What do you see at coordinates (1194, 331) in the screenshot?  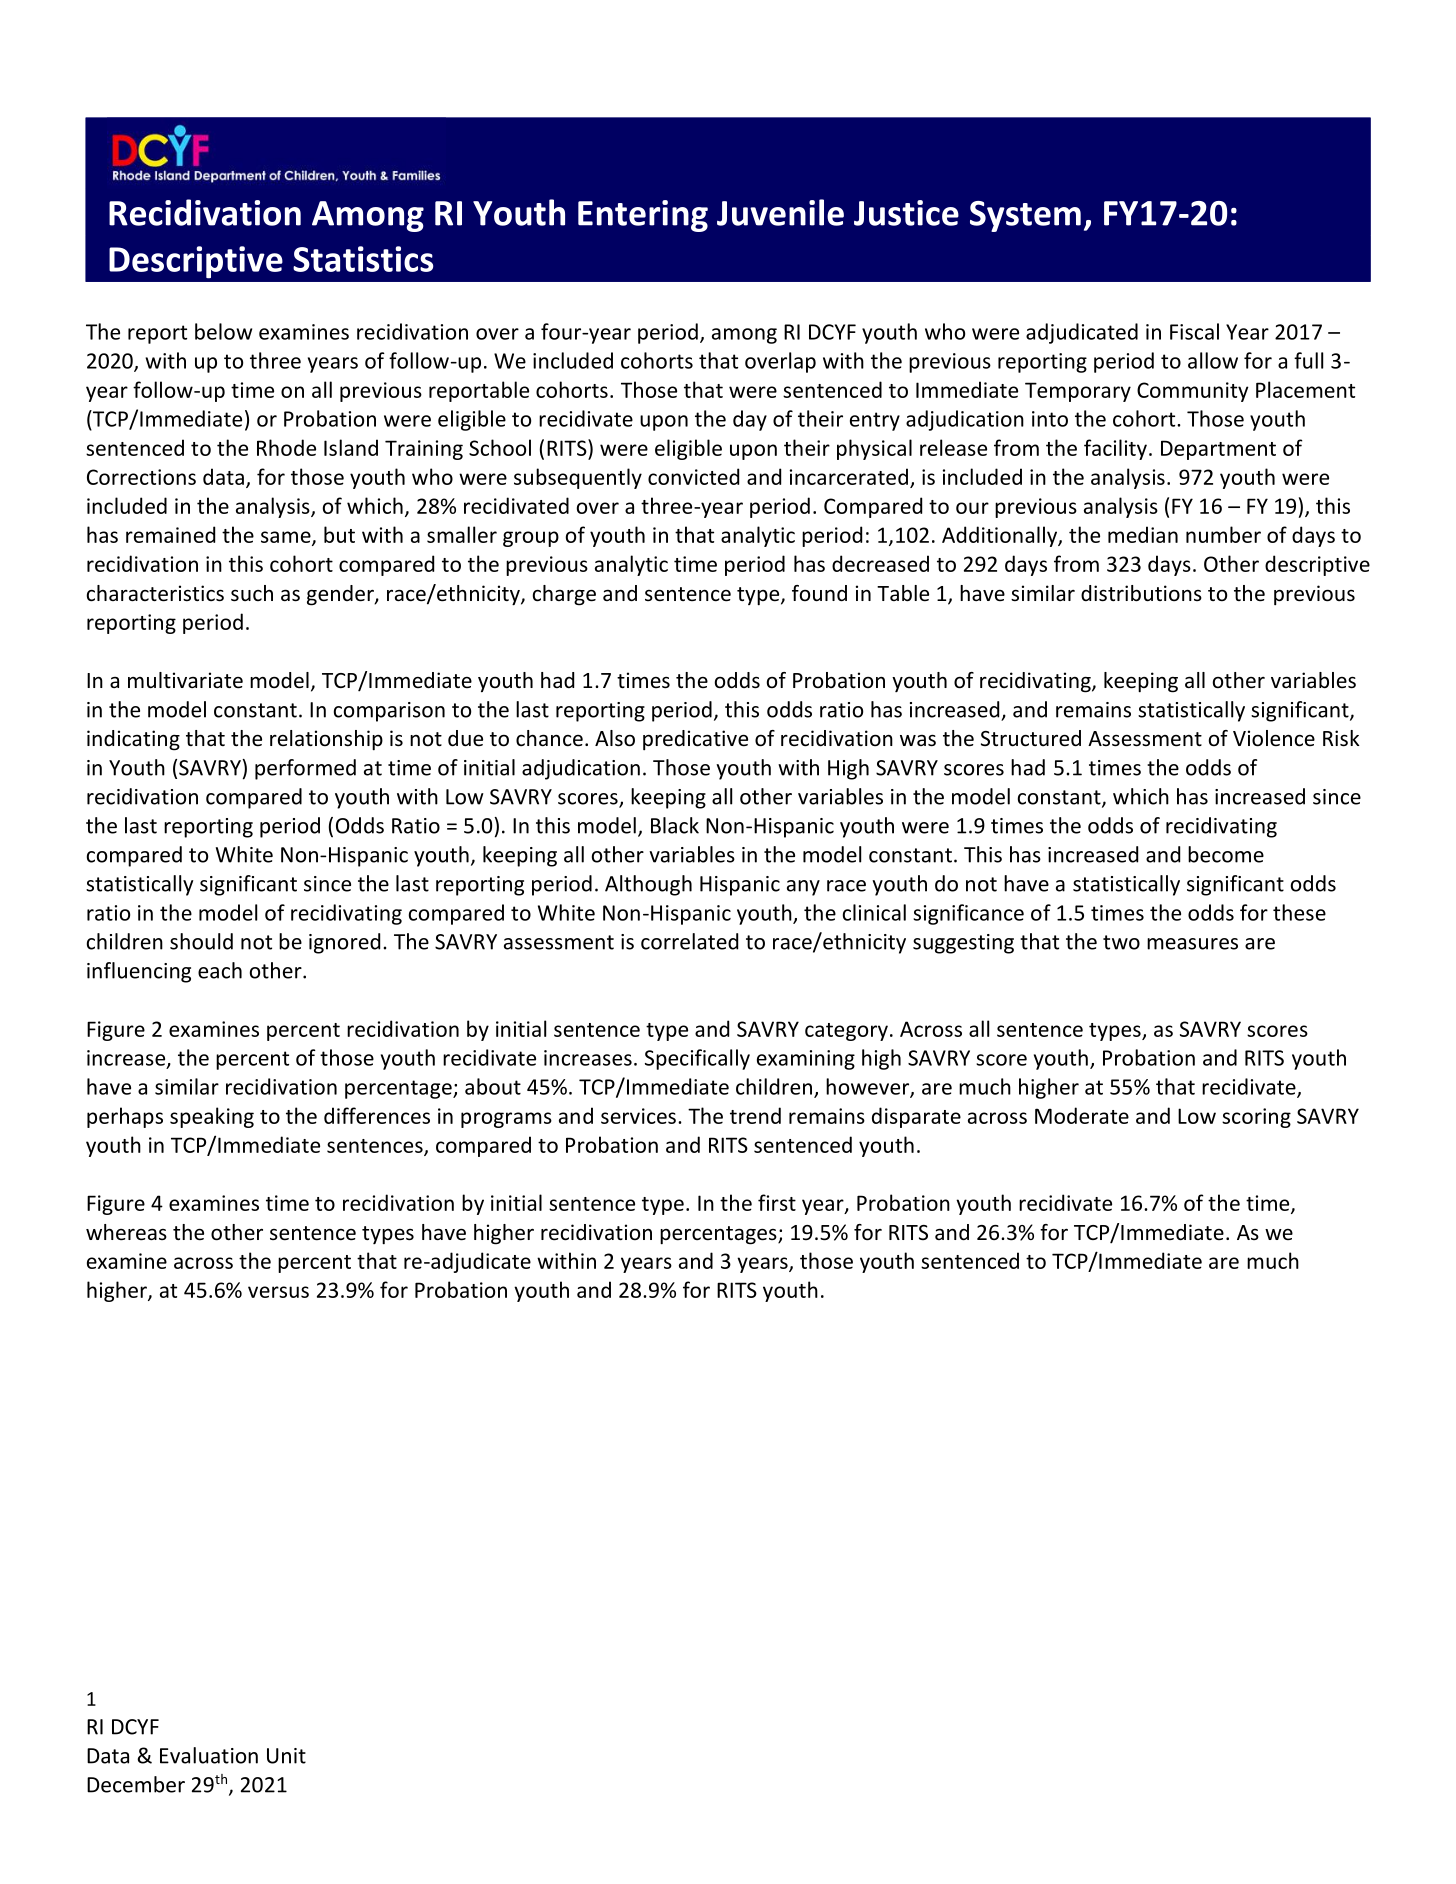 I see `Fiscal` at bounding box center [1194, 331].
